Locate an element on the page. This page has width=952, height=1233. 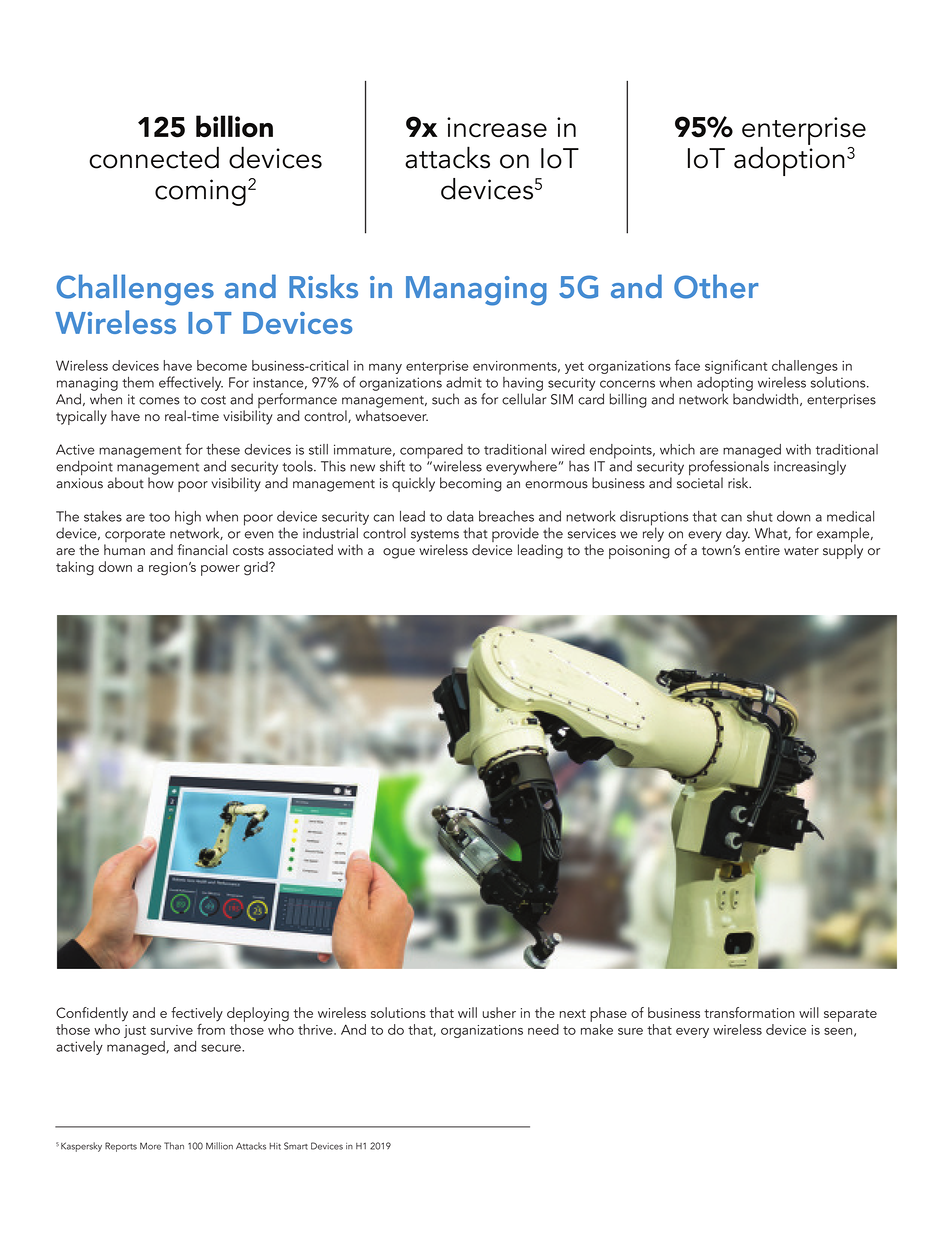
significant is located at coordinates (736, 366).
